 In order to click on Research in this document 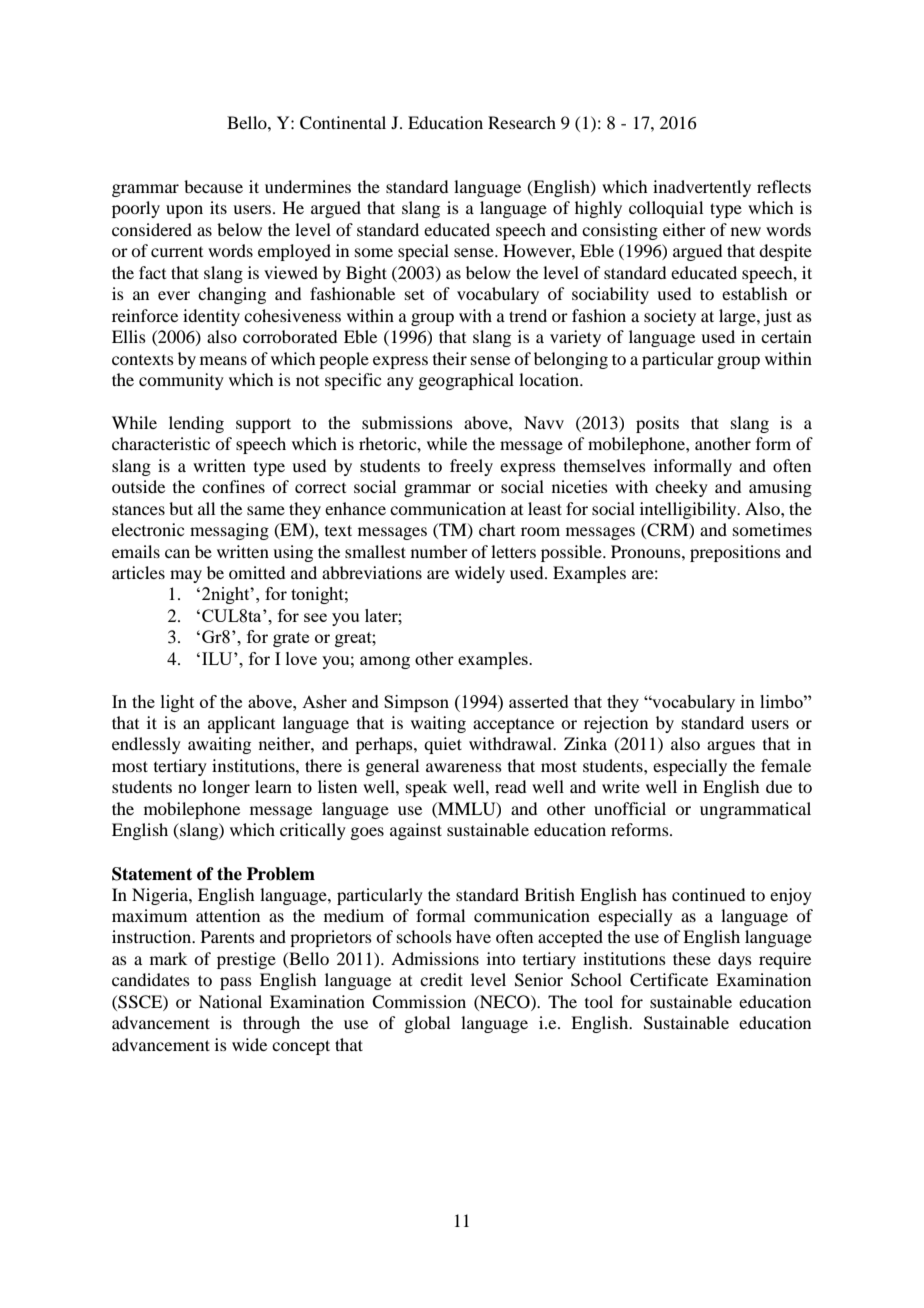, I will do `click(522, 122)`.
